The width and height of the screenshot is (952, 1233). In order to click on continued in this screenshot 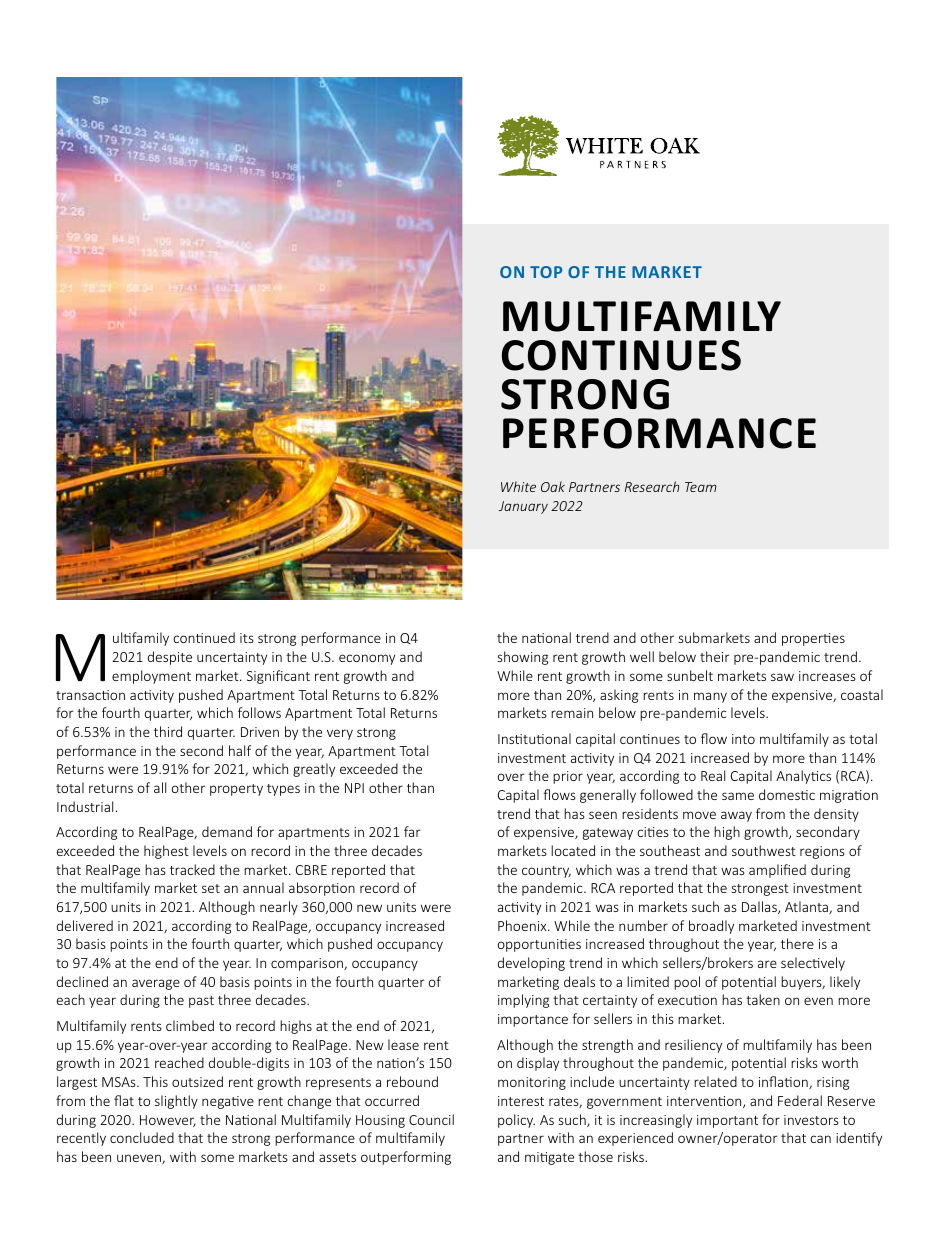, I will do `click(204, 637)`.
